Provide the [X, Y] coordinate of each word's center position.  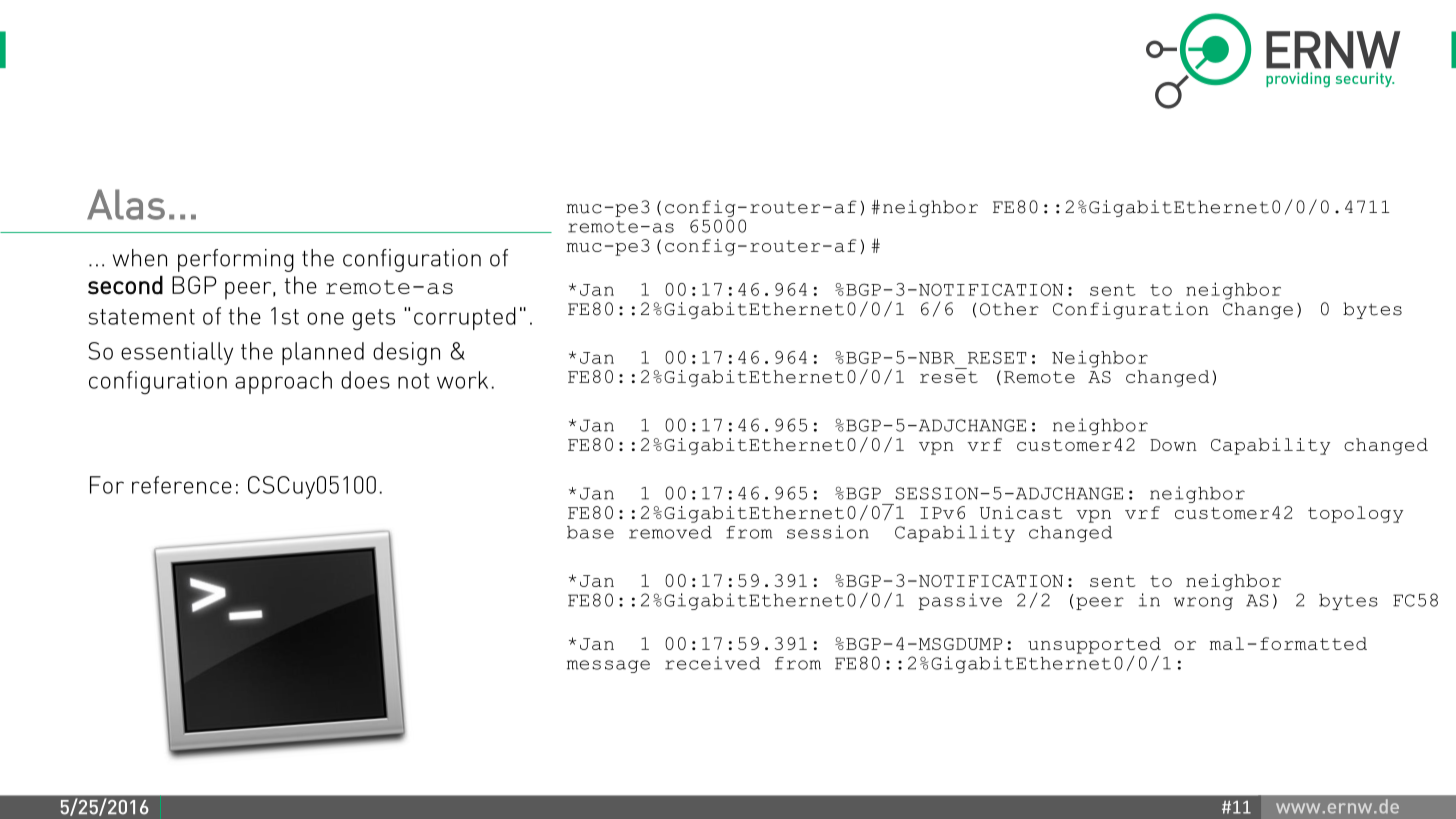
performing [236, 260]
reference [182, 485]
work [462, 380]
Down [1173, 445]
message [608, 666]
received [712, 663]
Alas [126, 204]
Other [1009, 309]
